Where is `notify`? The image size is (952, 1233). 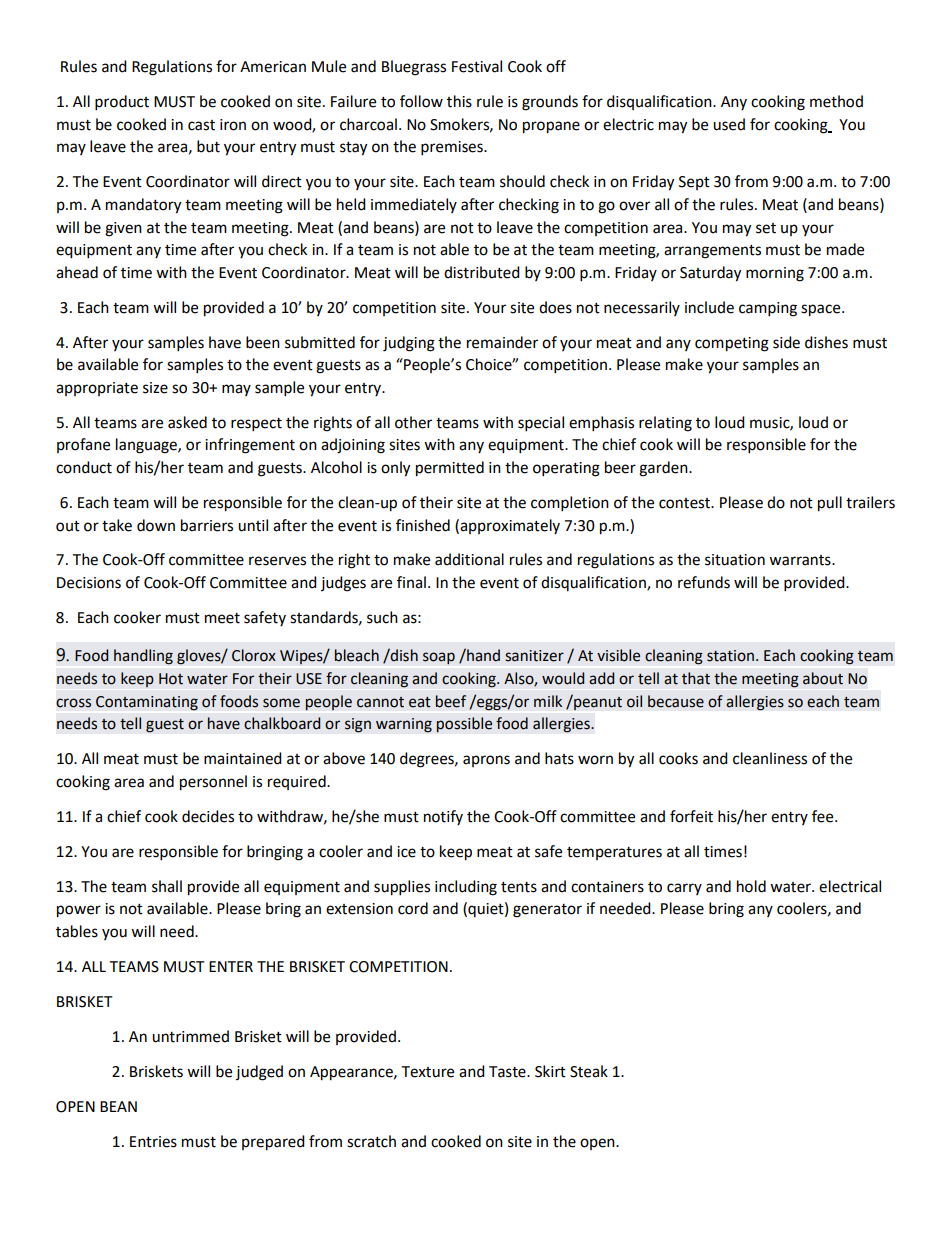 notify is located at coordinates (443, 817).
